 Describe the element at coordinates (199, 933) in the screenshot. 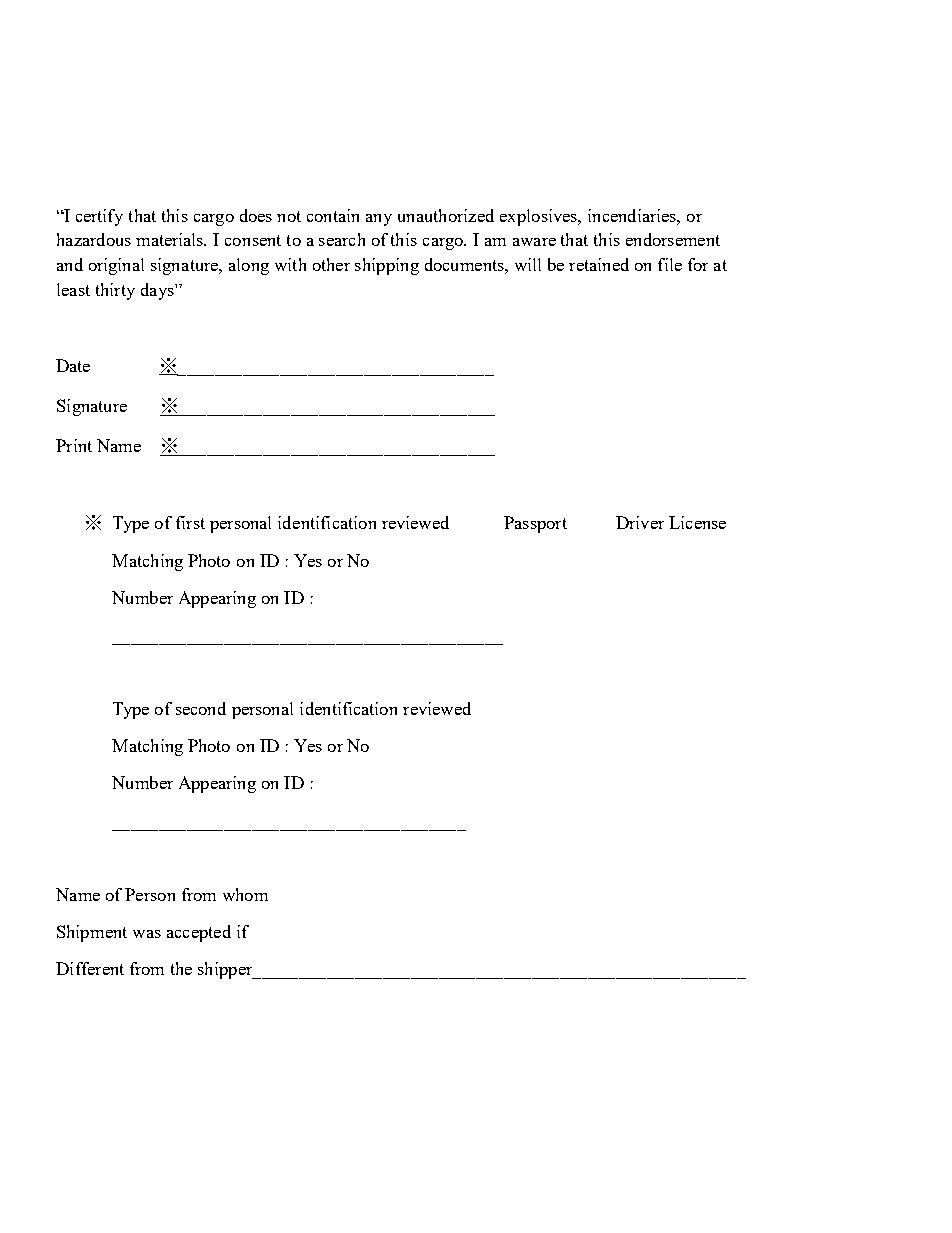

I see `accepted` at that location.
